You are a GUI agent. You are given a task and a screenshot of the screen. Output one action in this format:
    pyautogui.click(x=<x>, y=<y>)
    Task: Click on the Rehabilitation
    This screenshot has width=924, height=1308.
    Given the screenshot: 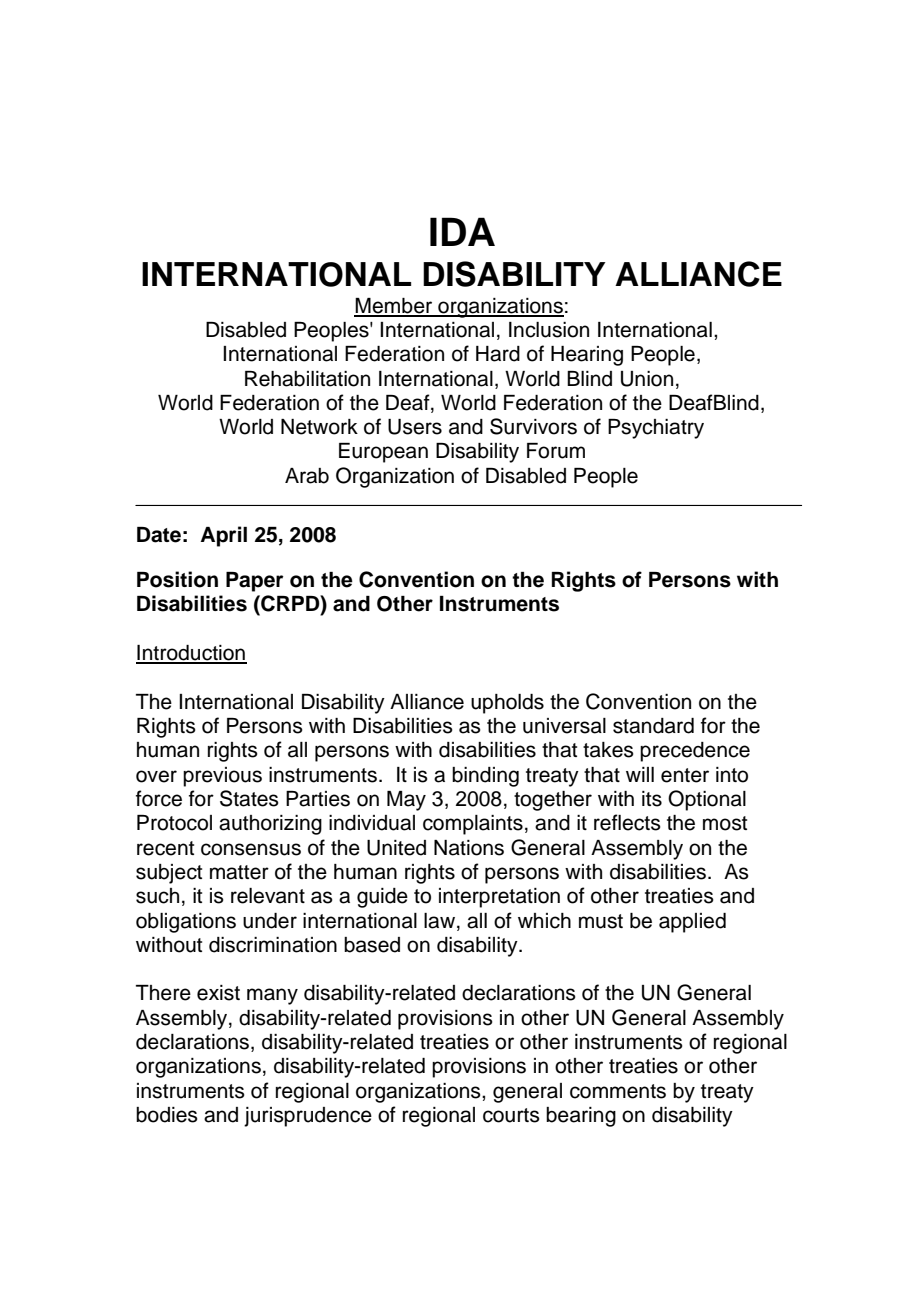 What is the action you would take?
    pyautogui.click(x=307, y=379)
